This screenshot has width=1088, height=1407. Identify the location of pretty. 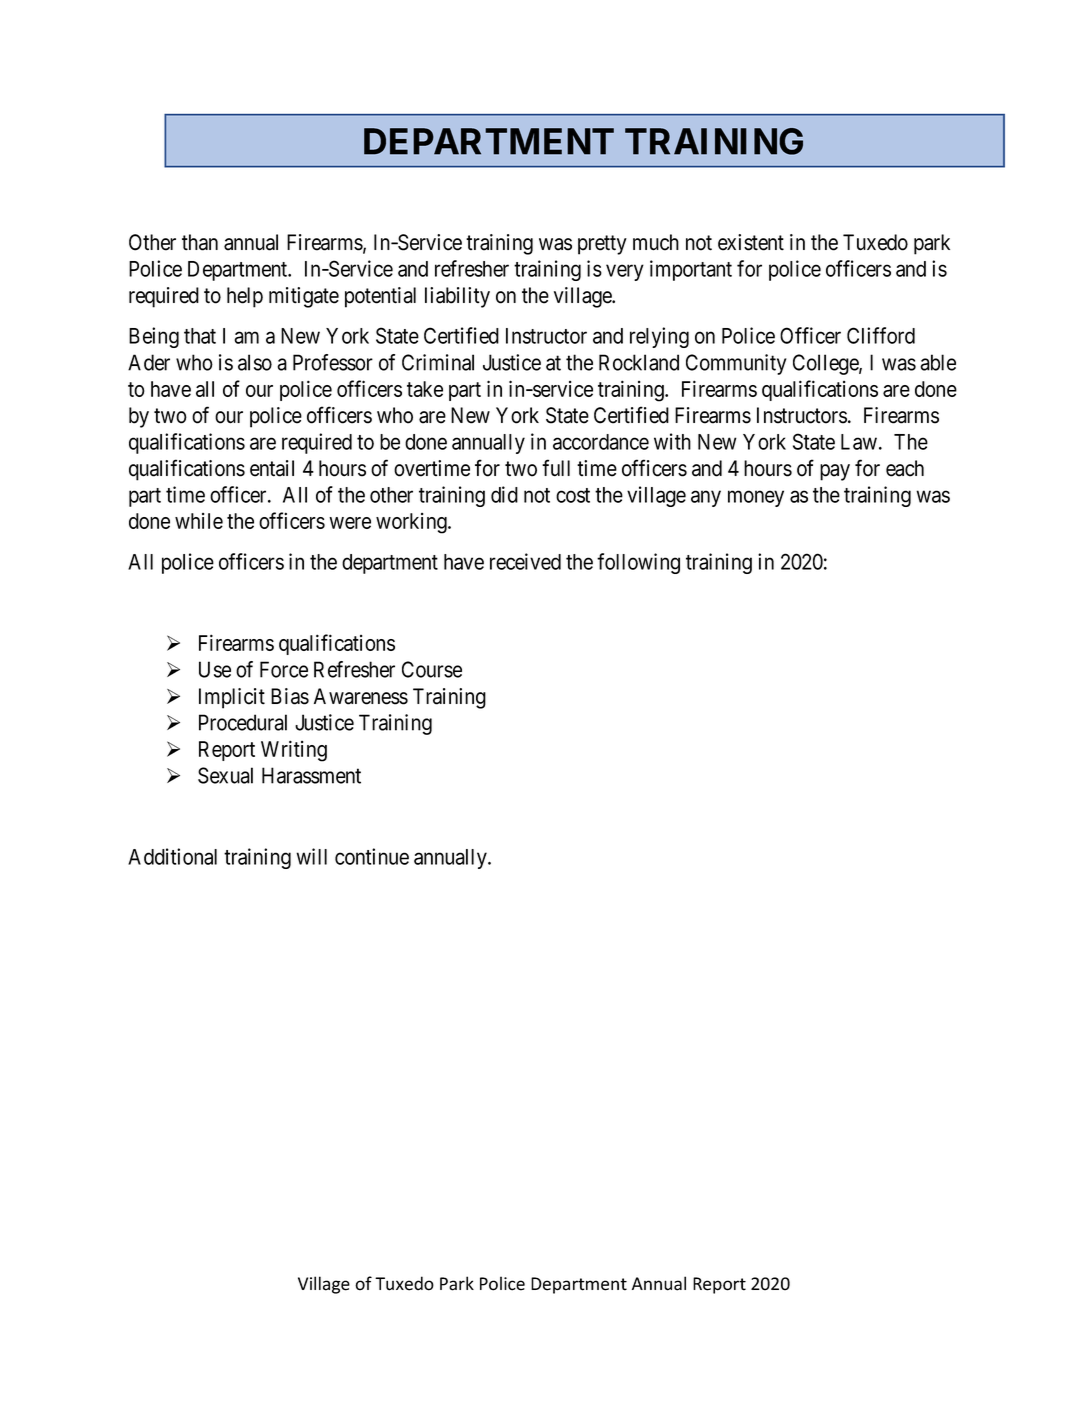
(602, 245).
